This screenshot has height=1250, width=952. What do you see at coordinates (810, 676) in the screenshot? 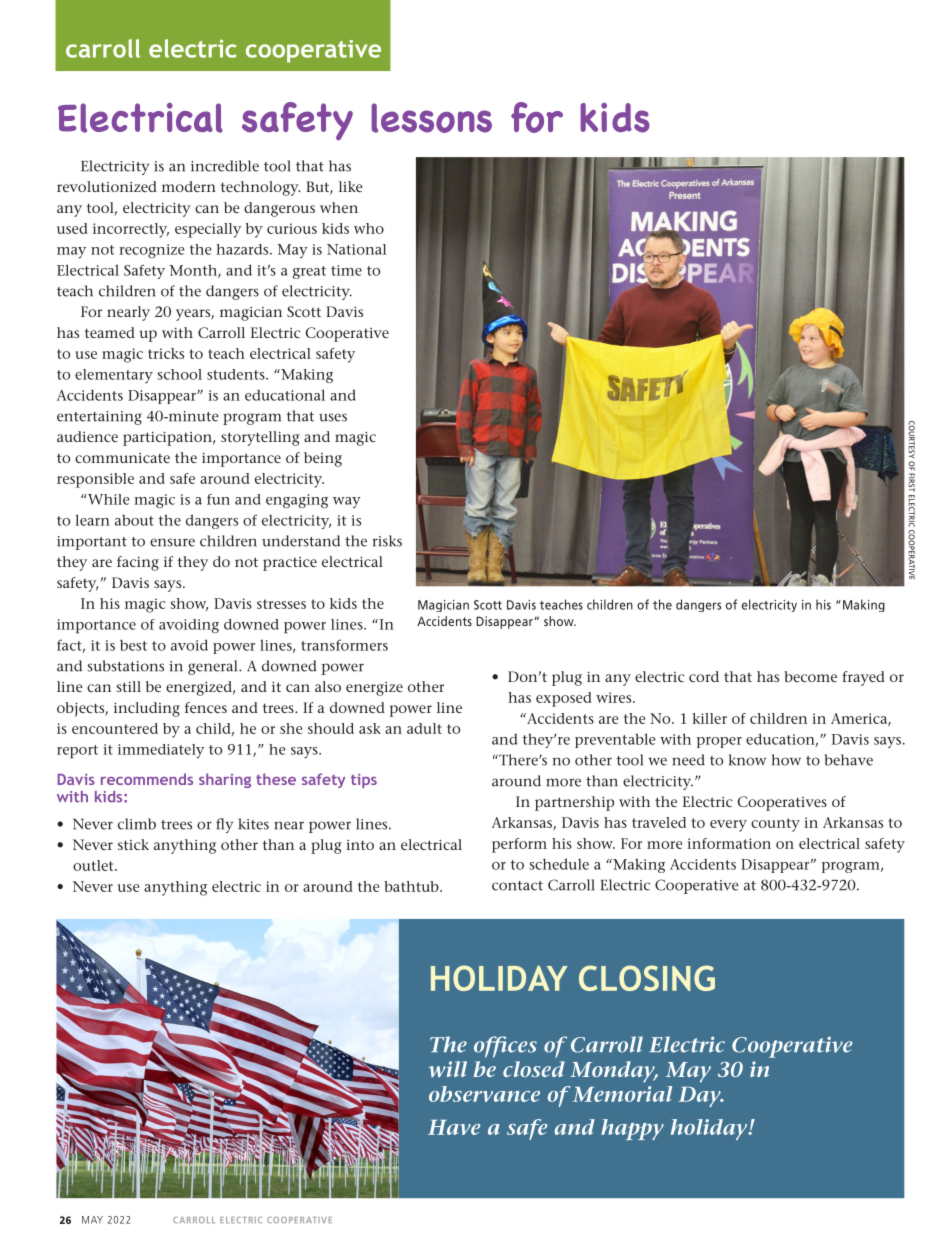
I see `become` at bounding box center [810, 676].
